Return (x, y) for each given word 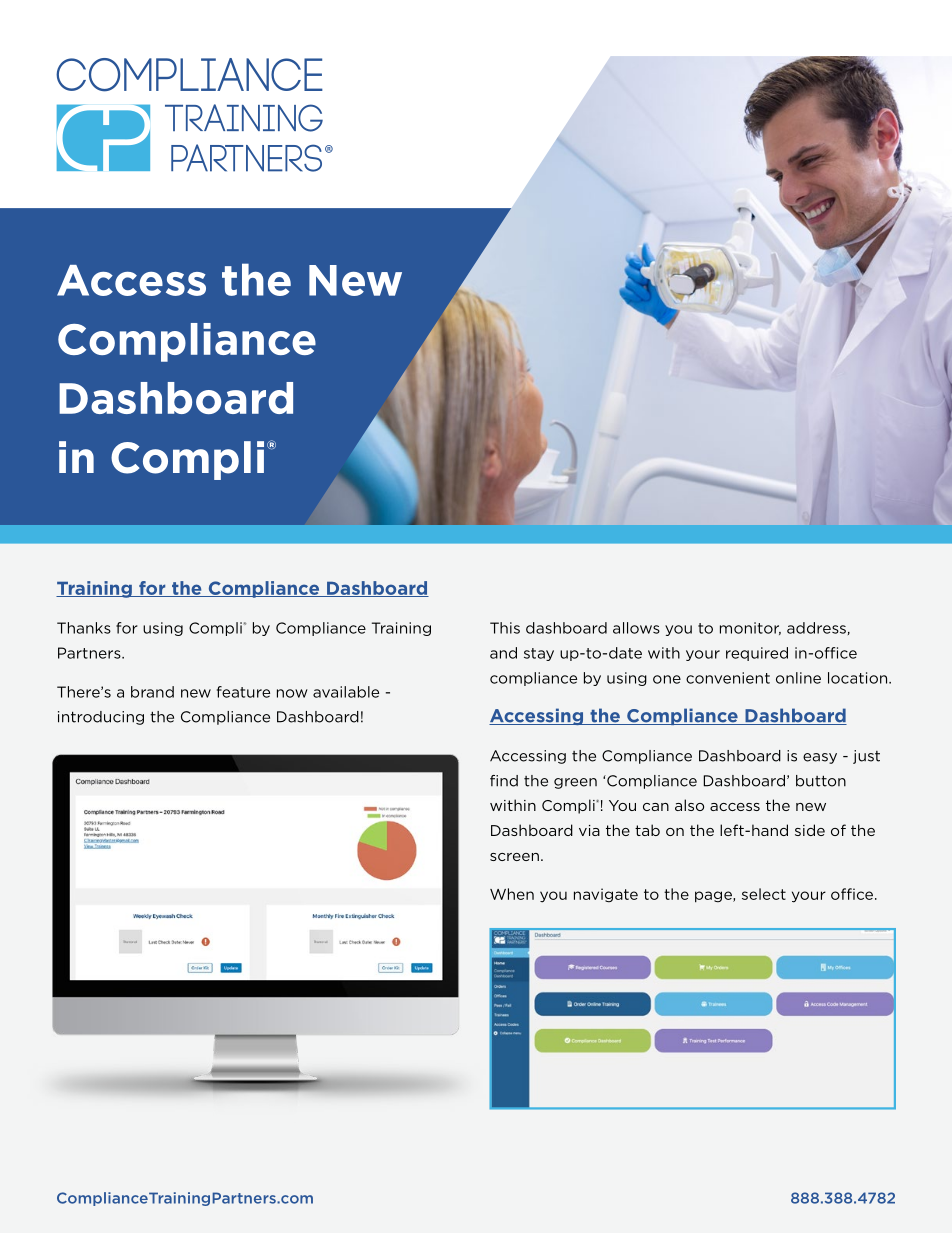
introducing (101, 718)
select (764, 894)
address (816, 628)
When (512, 894)
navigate (606, 895)
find (504, 781)
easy (820, 758)
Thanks (84, 628)
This (505, 628)
